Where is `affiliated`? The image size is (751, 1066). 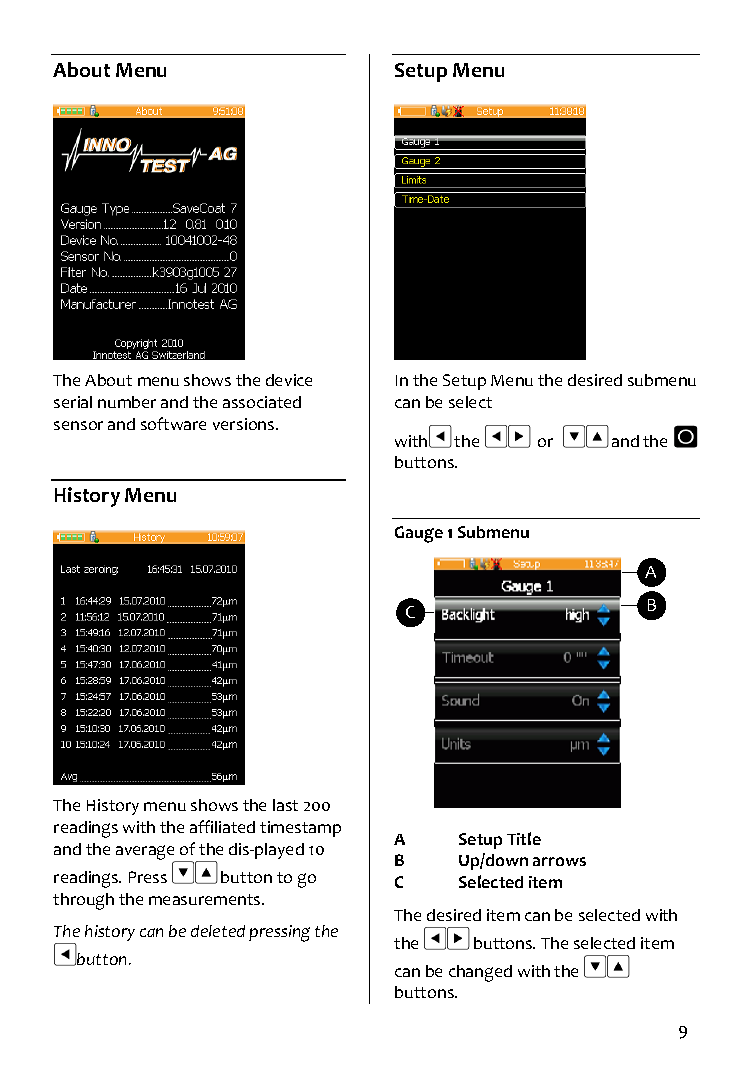 affiliated is located at coordinates (222, 826).
